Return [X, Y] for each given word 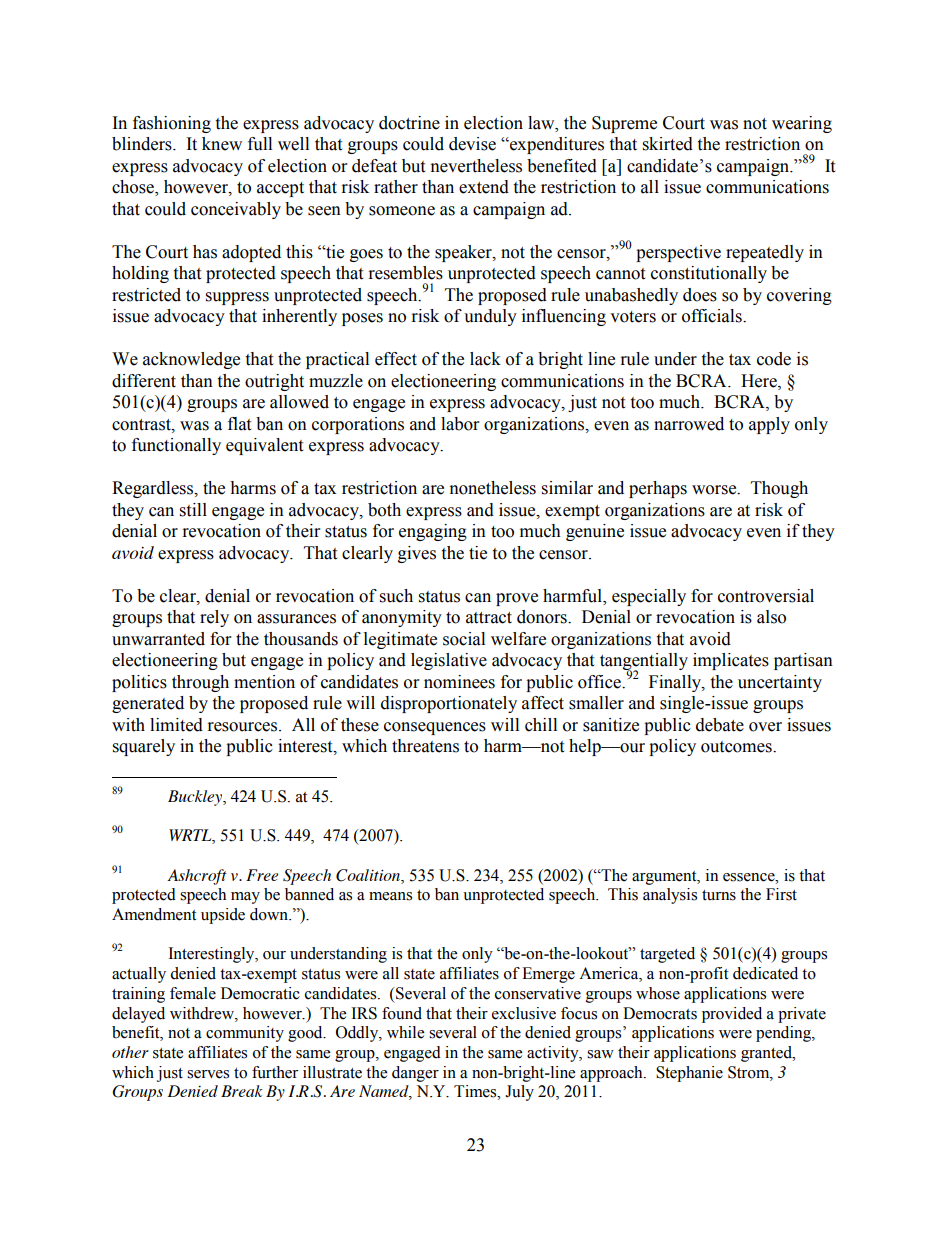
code [774, 359]
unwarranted [158, 639]
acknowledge [191, 360]
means [390, 896]
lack [485, 359]
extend [484, 187]
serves [208, 1074]
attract [489, 618]
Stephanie [689, 1074]
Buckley [196, 798]
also [771, 617]
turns [719, 895]
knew [222, 144]
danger [415, 1074]
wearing [802, 124]
